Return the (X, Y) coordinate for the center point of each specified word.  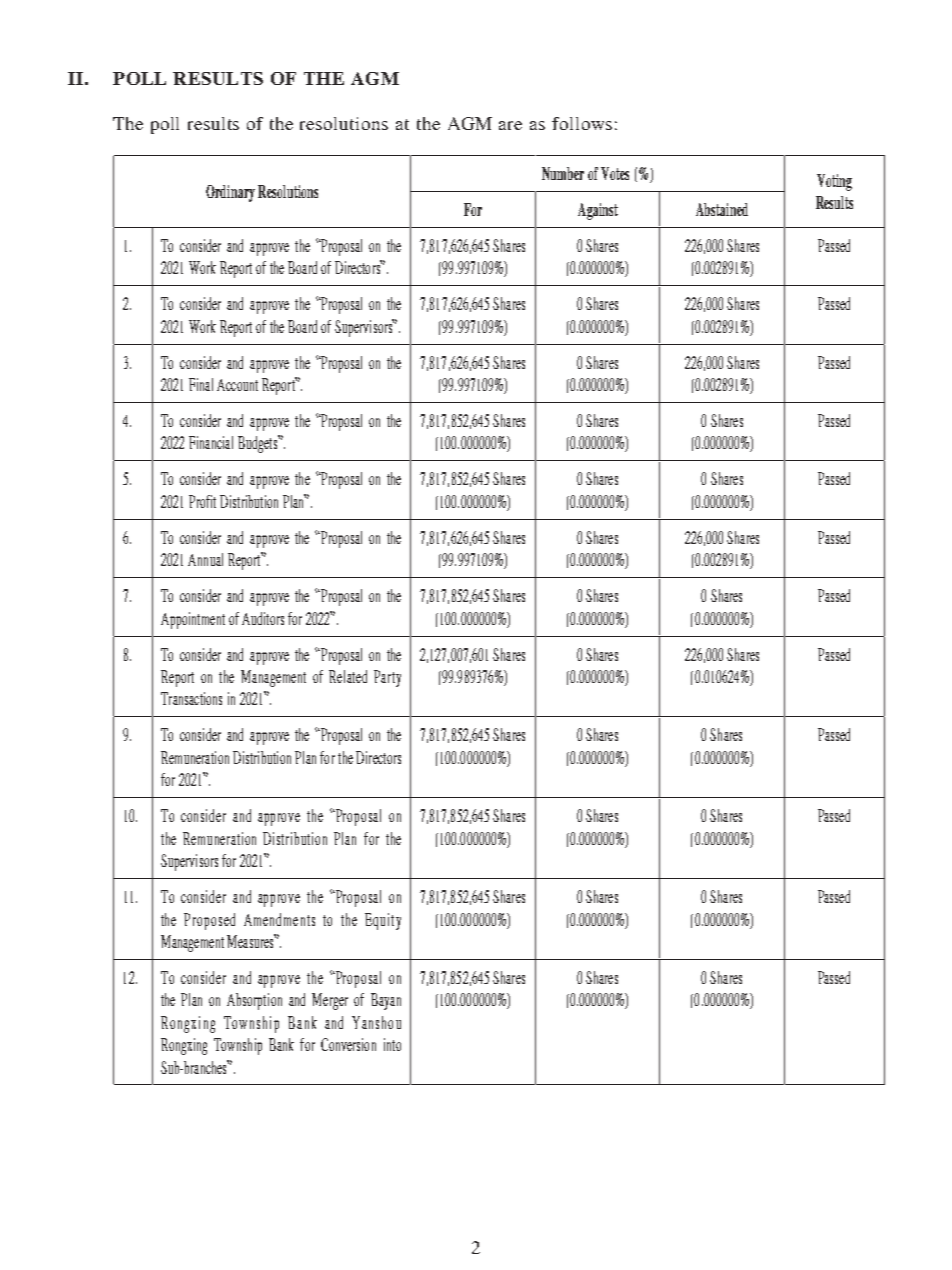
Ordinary (230, 193)
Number (563, 173)
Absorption (254, 1001)
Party (387, 678)
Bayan (386, 1001)
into (392, 1044)
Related (348, 676)
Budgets (258, 444)
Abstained (722, 209)
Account (237, 385)
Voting (834, 182)
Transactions (191, 698)
